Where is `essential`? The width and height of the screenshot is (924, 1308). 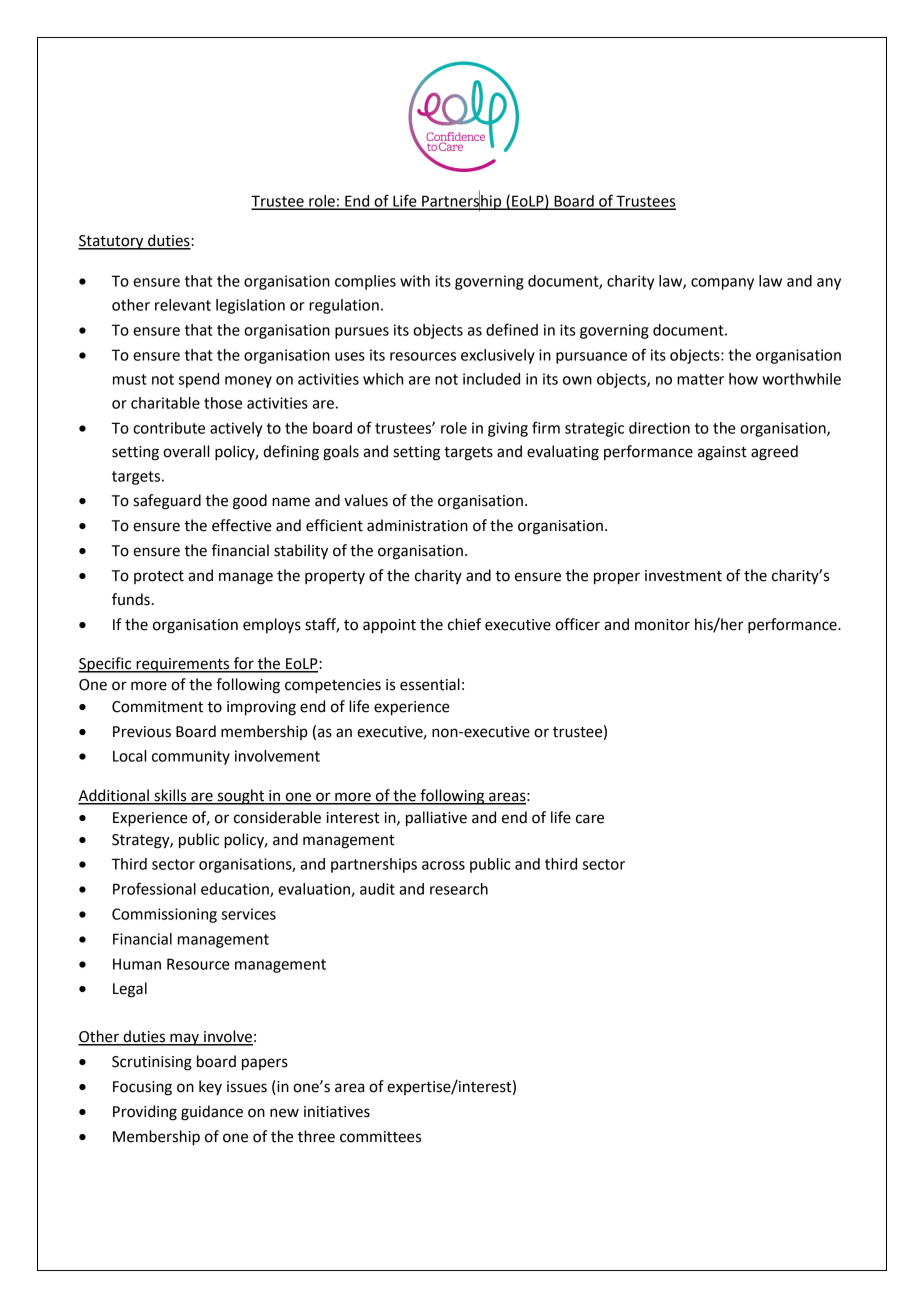
essential is located at coordinates (430, 684).
